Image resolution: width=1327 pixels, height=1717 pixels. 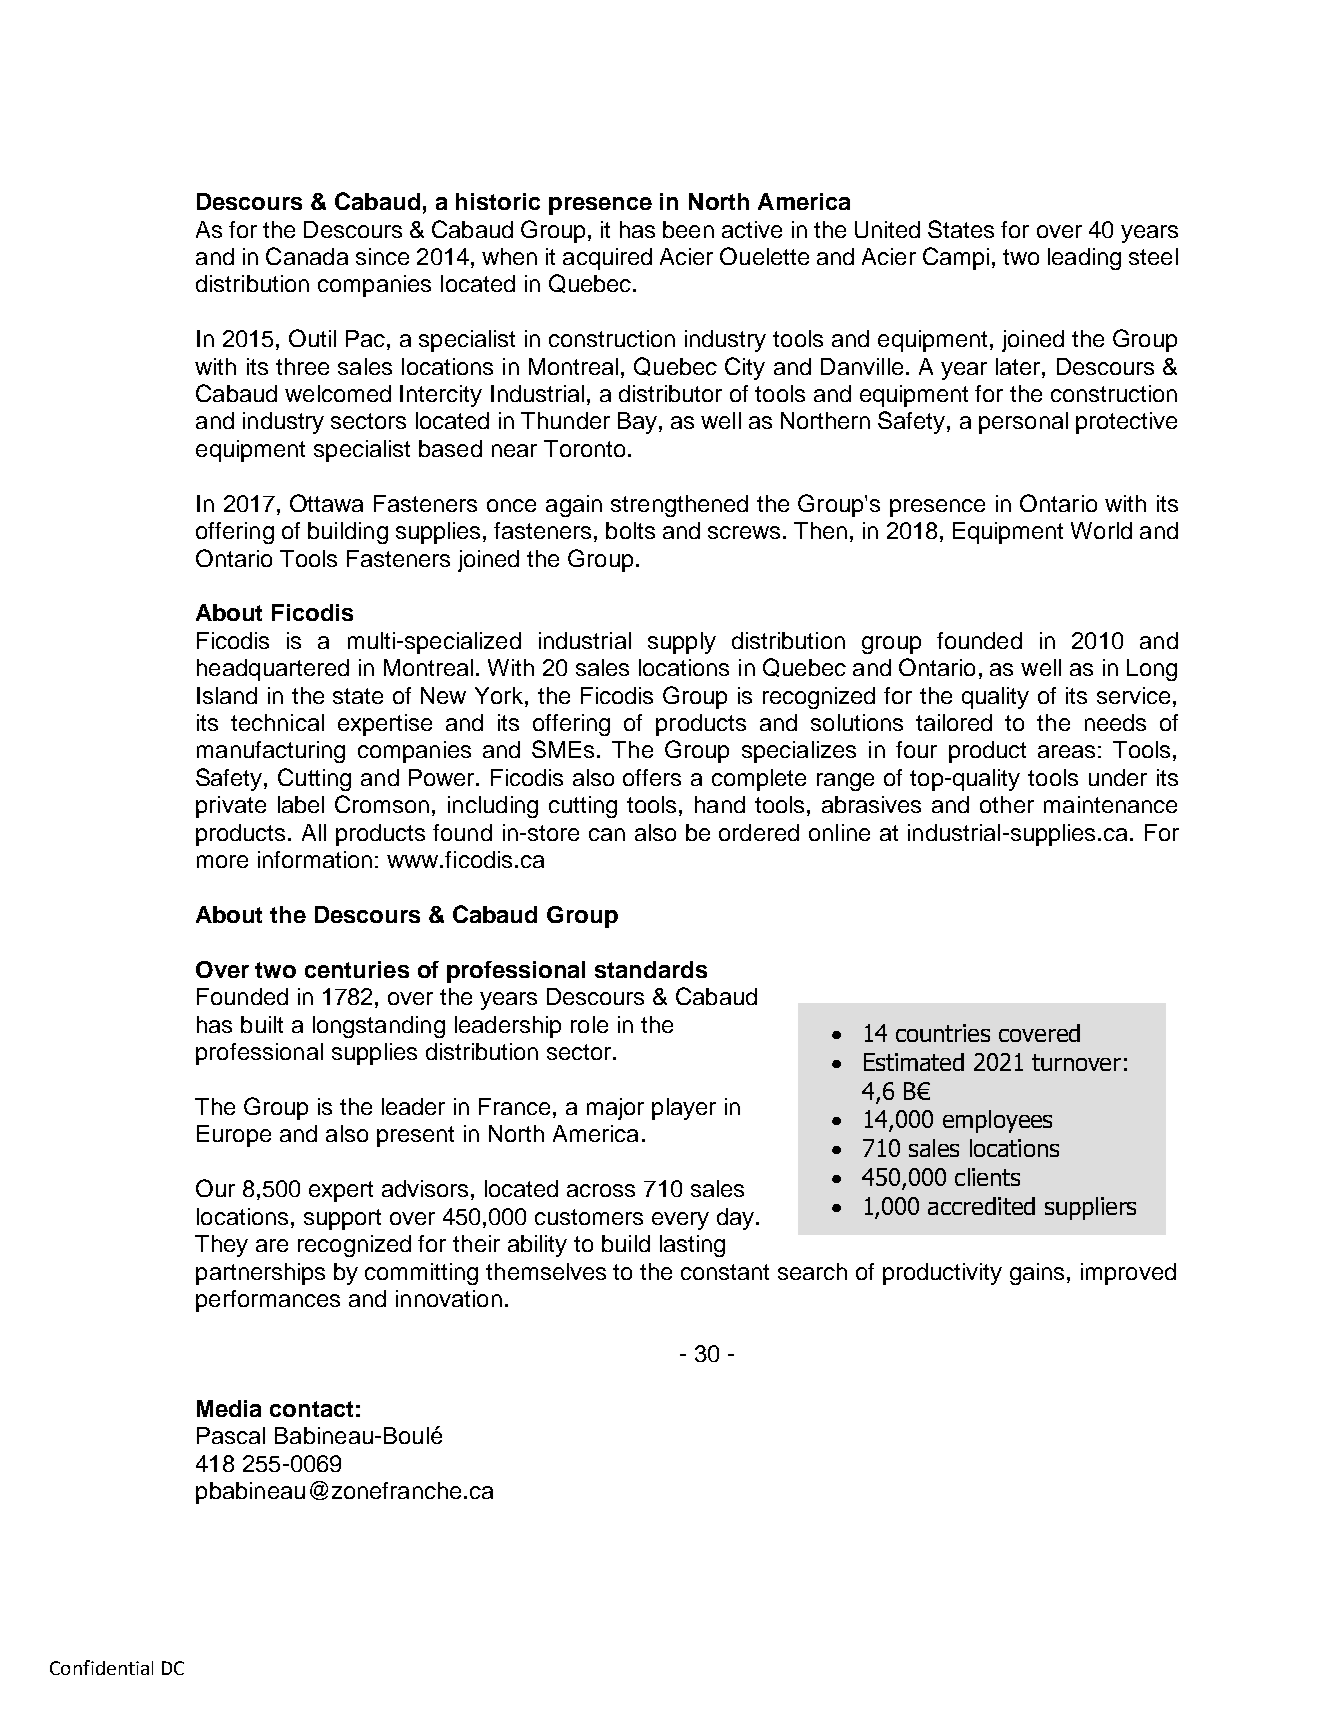 What do you see at coordinates (1084, 259) in the screenshot?
I see `leading` at bounding box center [1084, 259].
